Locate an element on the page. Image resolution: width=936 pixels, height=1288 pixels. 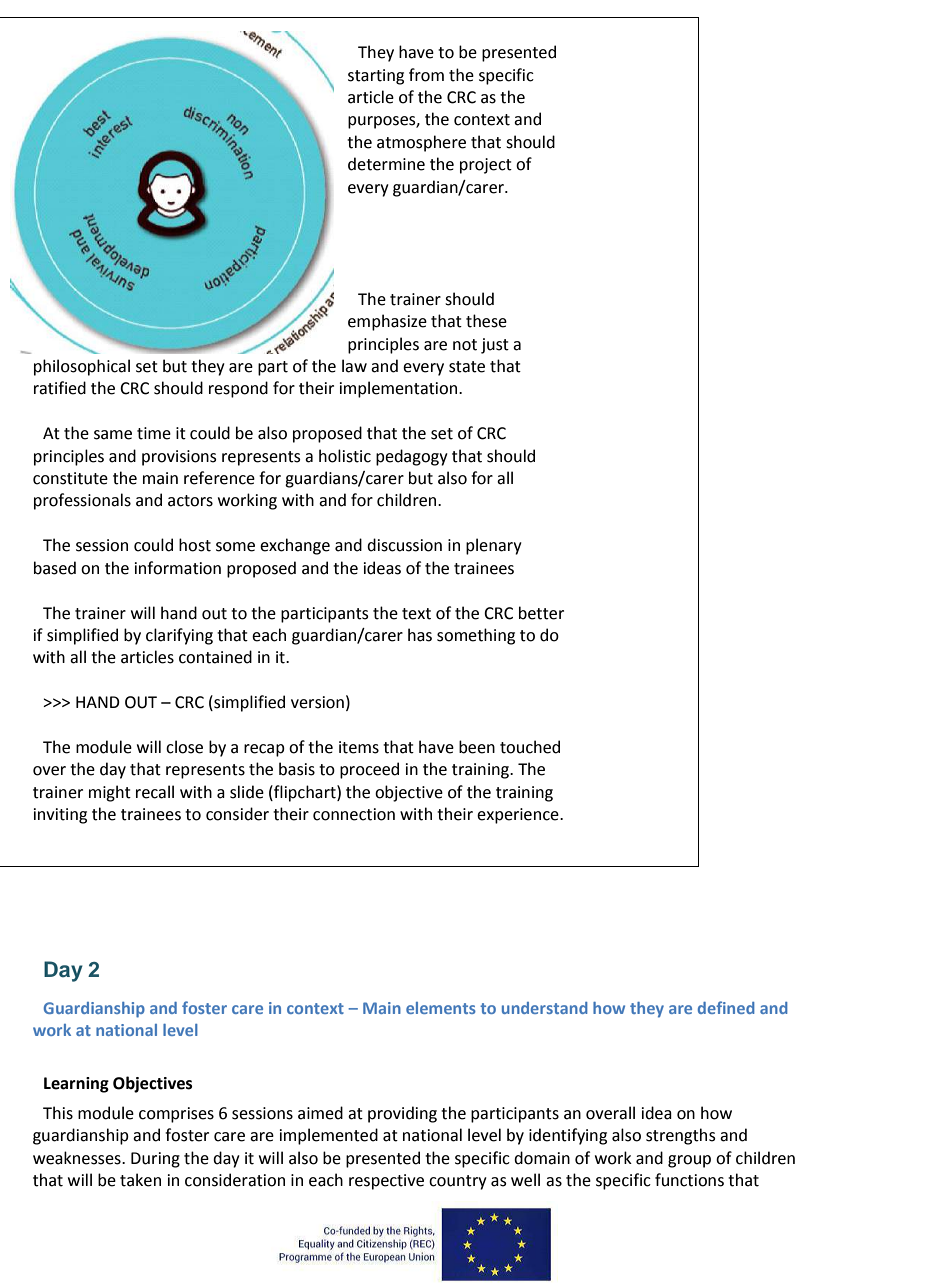
inviting is located at coordinates (60, 816).
